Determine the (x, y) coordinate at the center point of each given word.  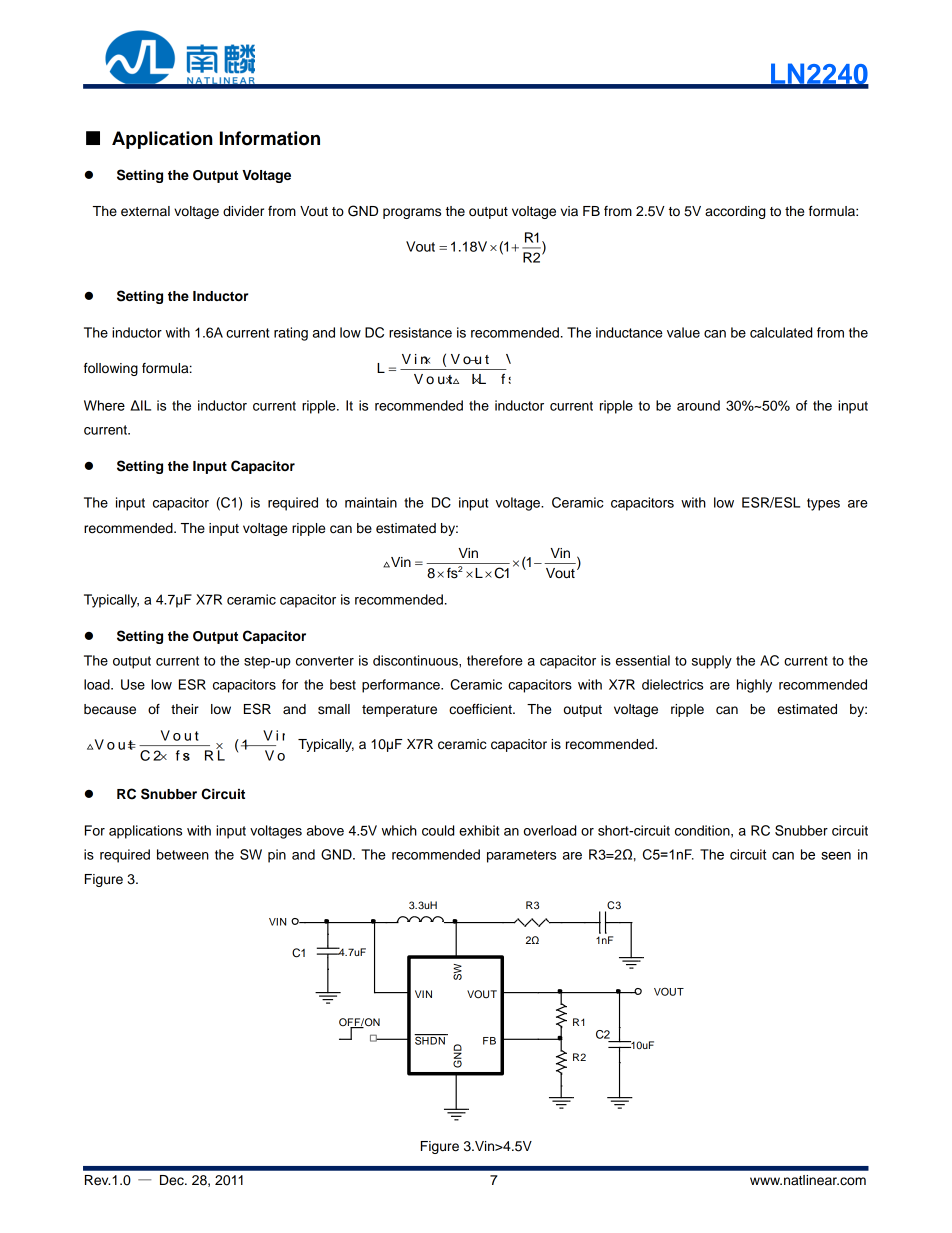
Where (104, 405)
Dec (173, 1180)
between (183, 854)
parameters (521, 856)
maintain (371, 502)
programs (412, 213)
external (145, 211)
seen (836, 856)
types (823, 504)
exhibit (479, 830)
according (735, 212)
